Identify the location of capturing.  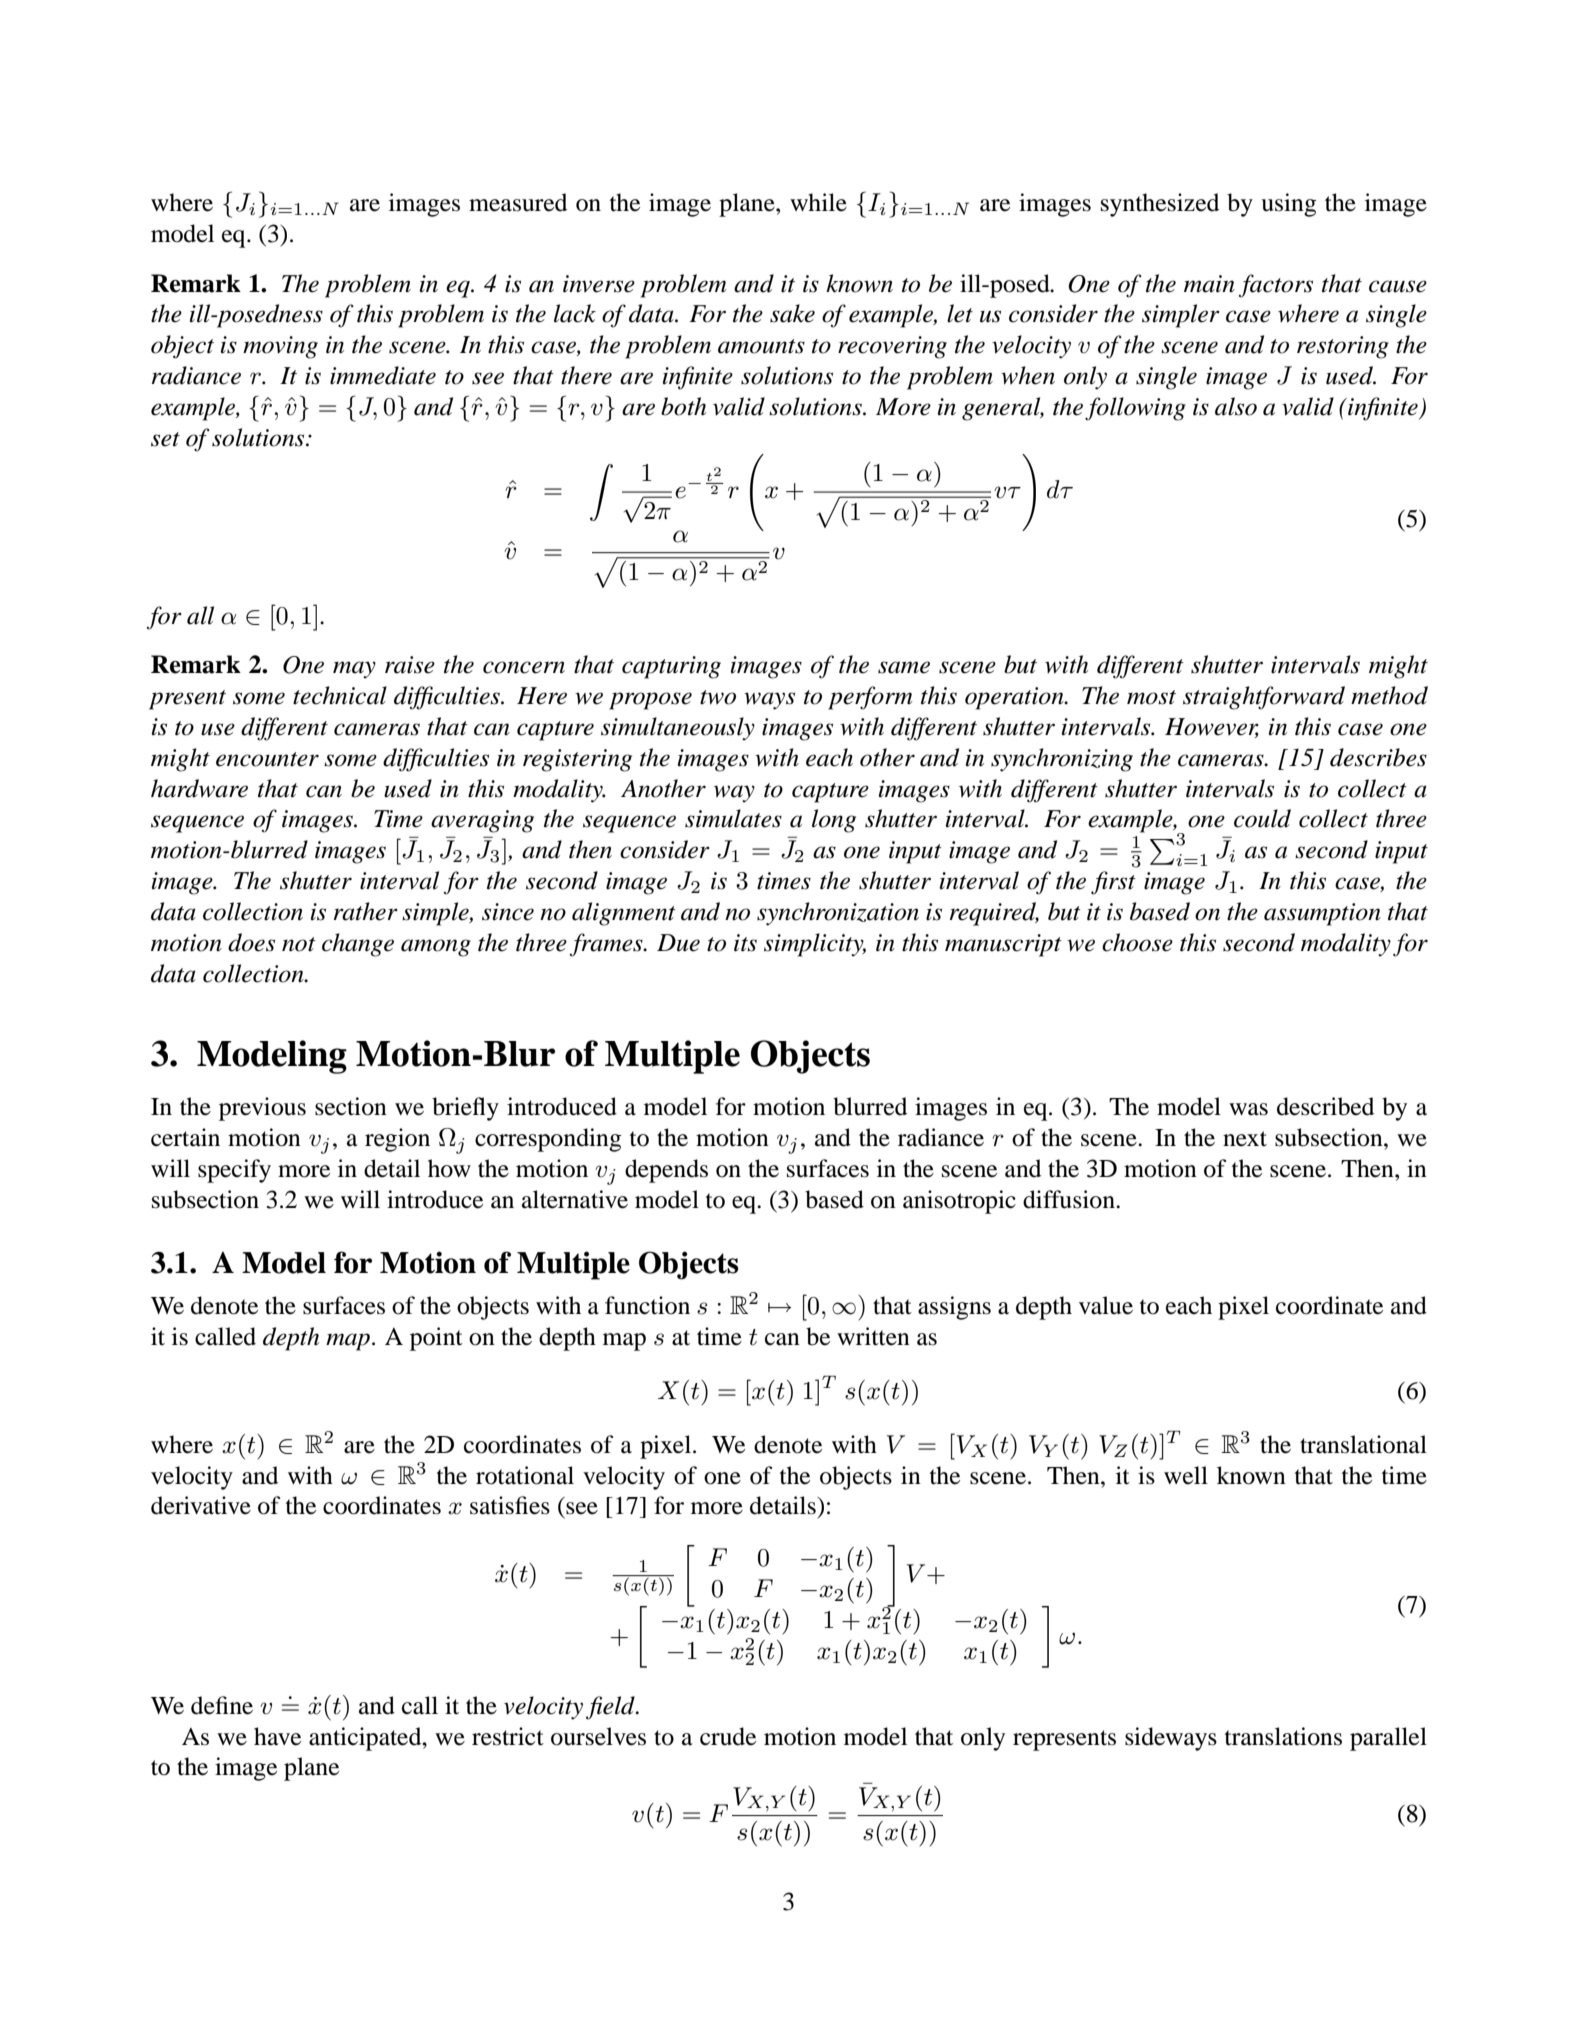
(671, 667).
